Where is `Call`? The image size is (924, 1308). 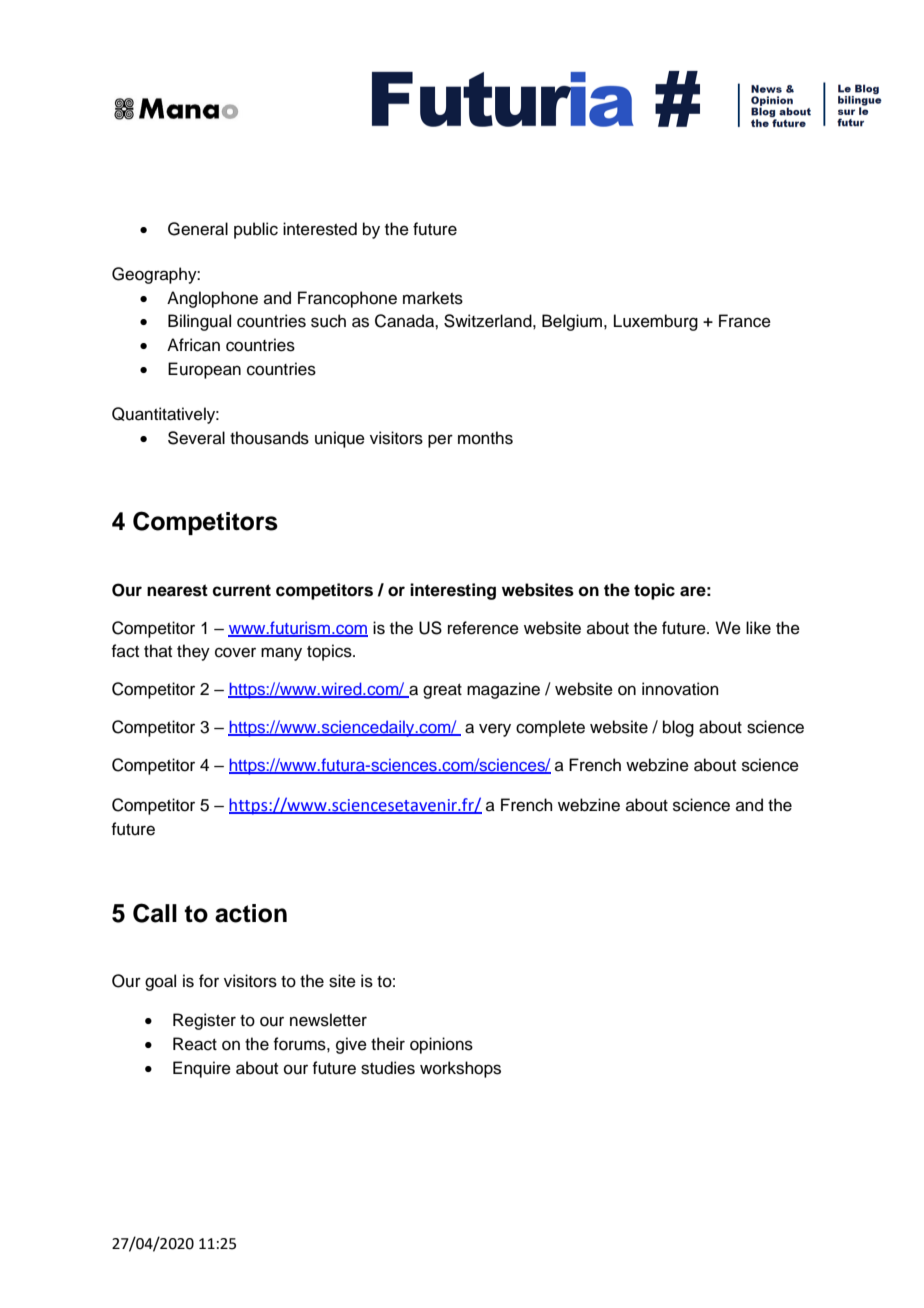 Call is located at coordinates (155, 913).
